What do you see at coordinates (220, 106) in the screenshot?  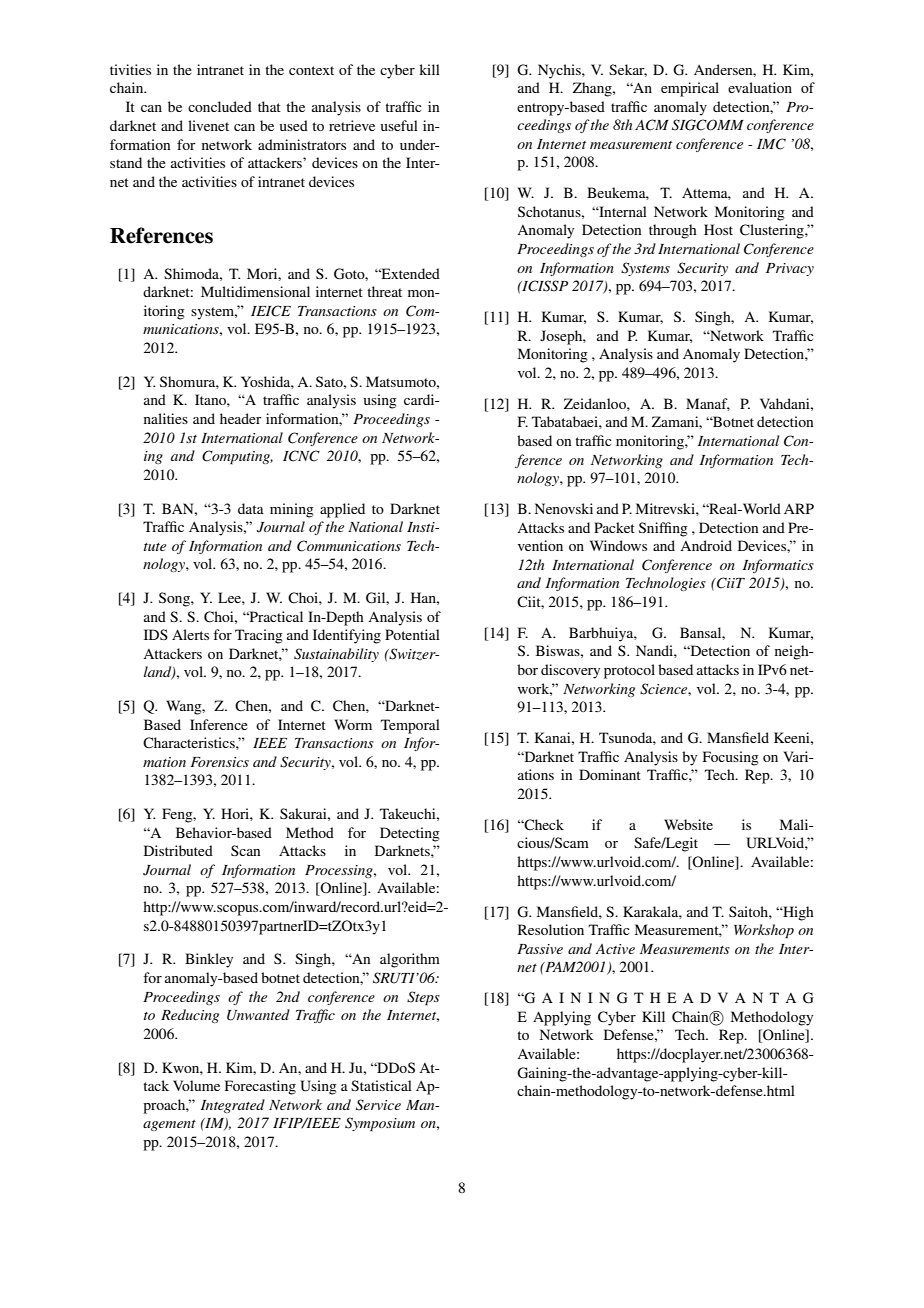 I see `concluded` at bounding box center [220, 106].
